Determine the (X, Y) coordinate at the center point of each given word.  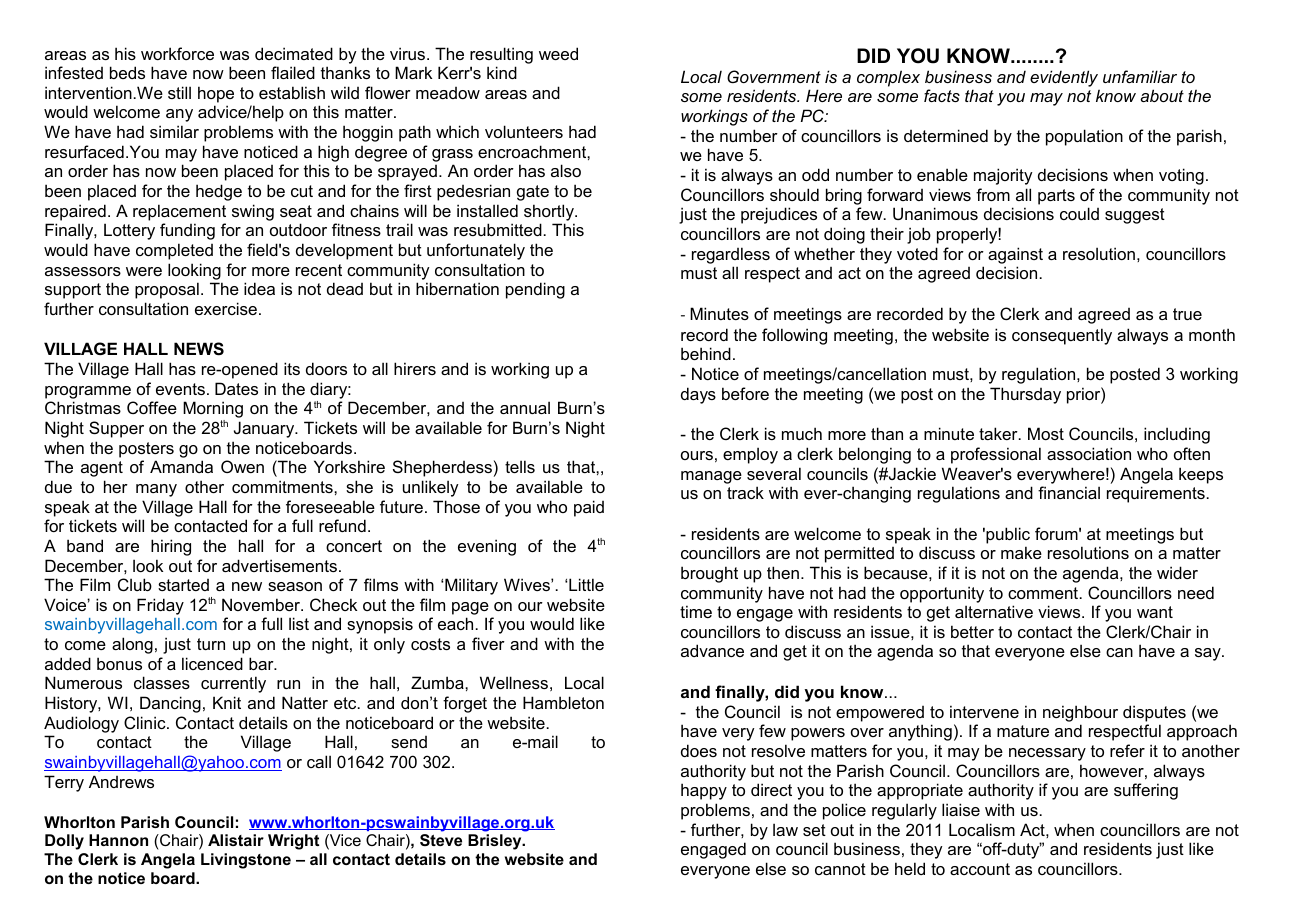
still (179, 92)
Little (586, 584)
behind (706, 353)
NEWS (199, 349)
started (183, 585)
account (980, 869)
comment (1044, 593)
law (785, 829)
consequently (1062, 336)
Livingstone (246, 861)
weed (558, 53)
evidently (1064, 78)
